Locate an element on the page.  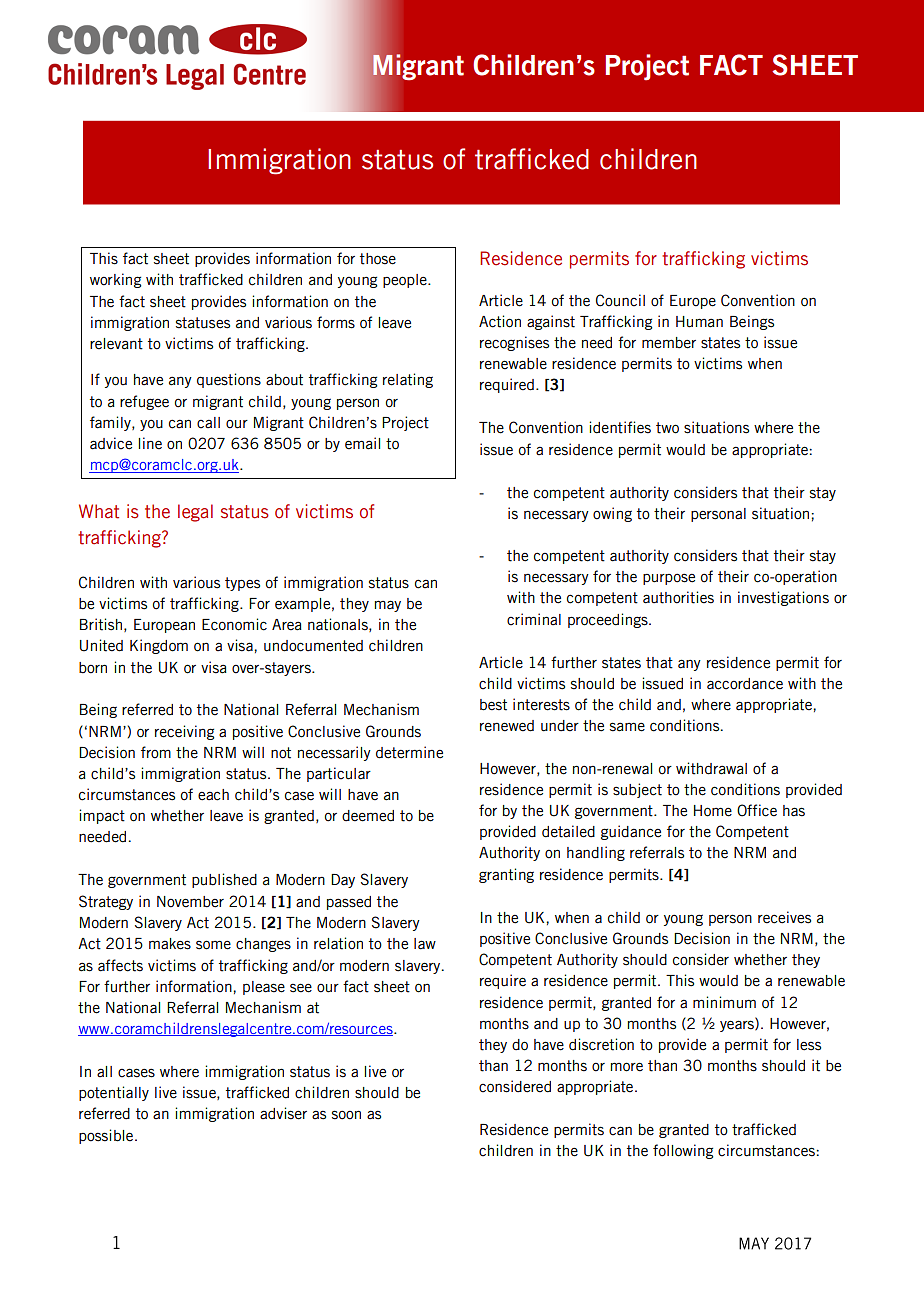
working is located at coordinates (115, 280).
